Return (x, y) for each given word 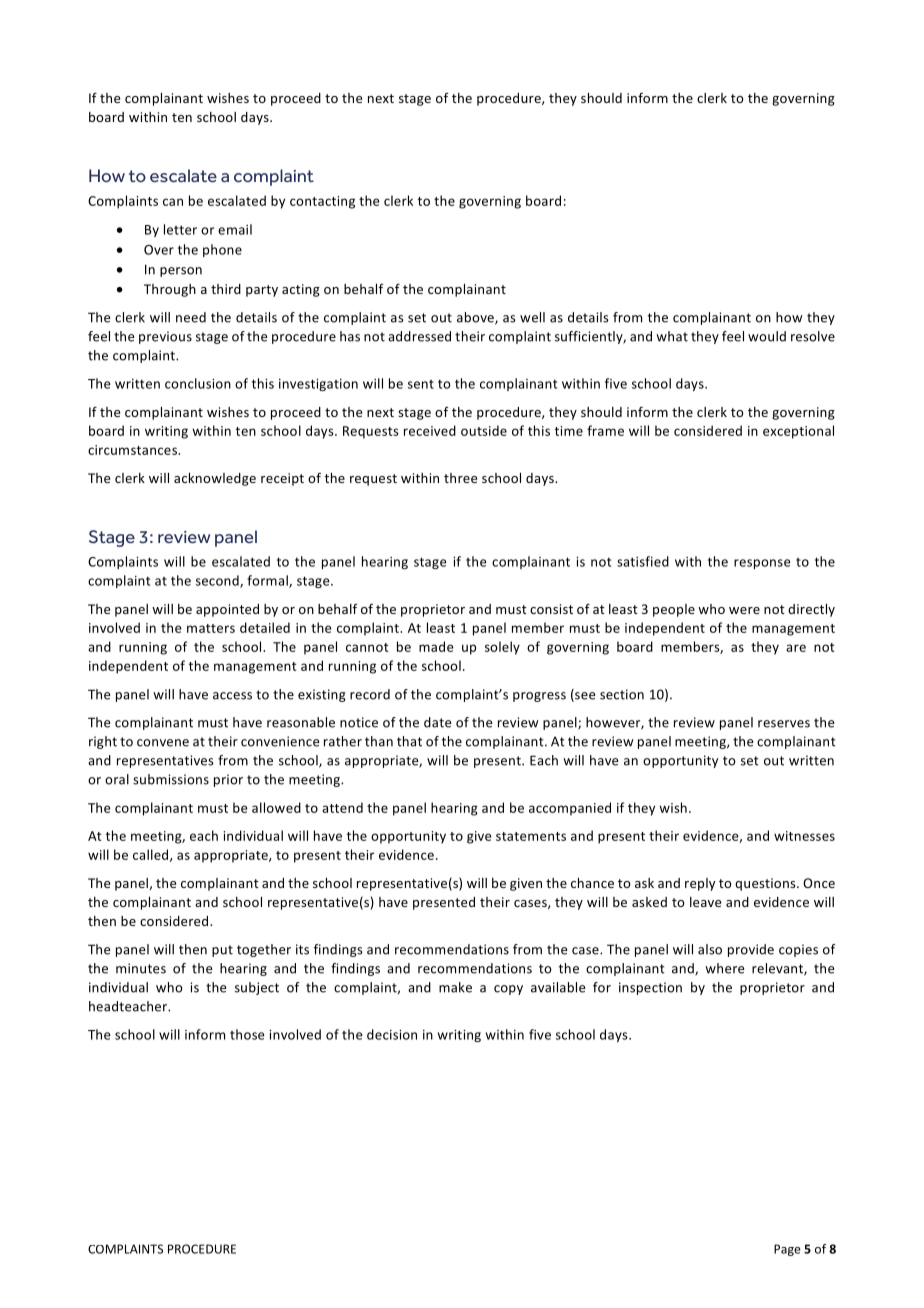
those (247, 1034)
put (222, 951)
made (436, 646)
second (218, 581)
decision (392, 1034)
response (762, 564)
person (181, 272)
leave (705, 902)
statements (531, 836)
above (476, 318)
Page (787, 1250)
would (767, 336)
